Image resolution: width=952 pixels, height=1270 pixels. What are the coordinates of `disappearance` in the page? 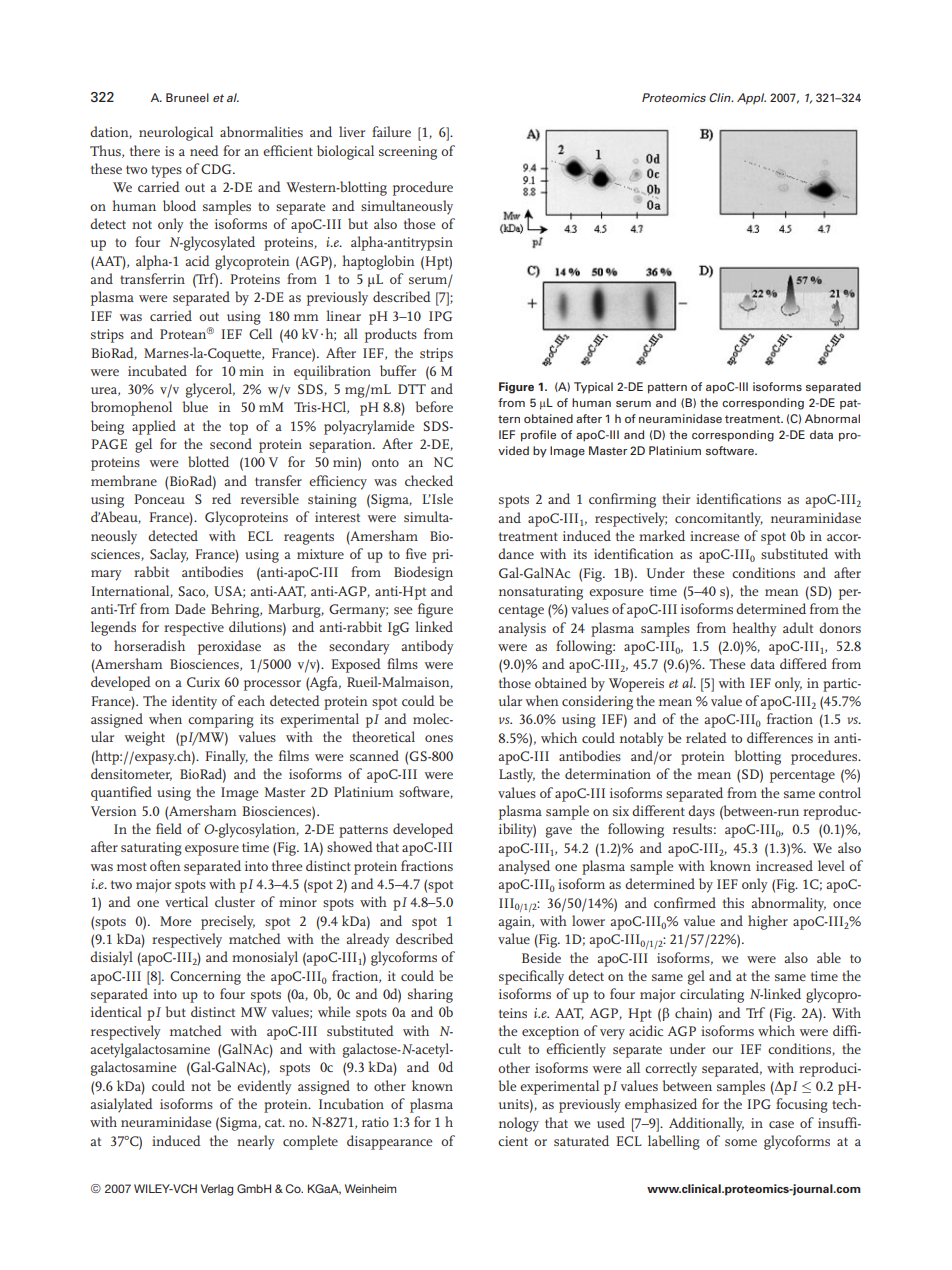 It's located at (390, 1142).
